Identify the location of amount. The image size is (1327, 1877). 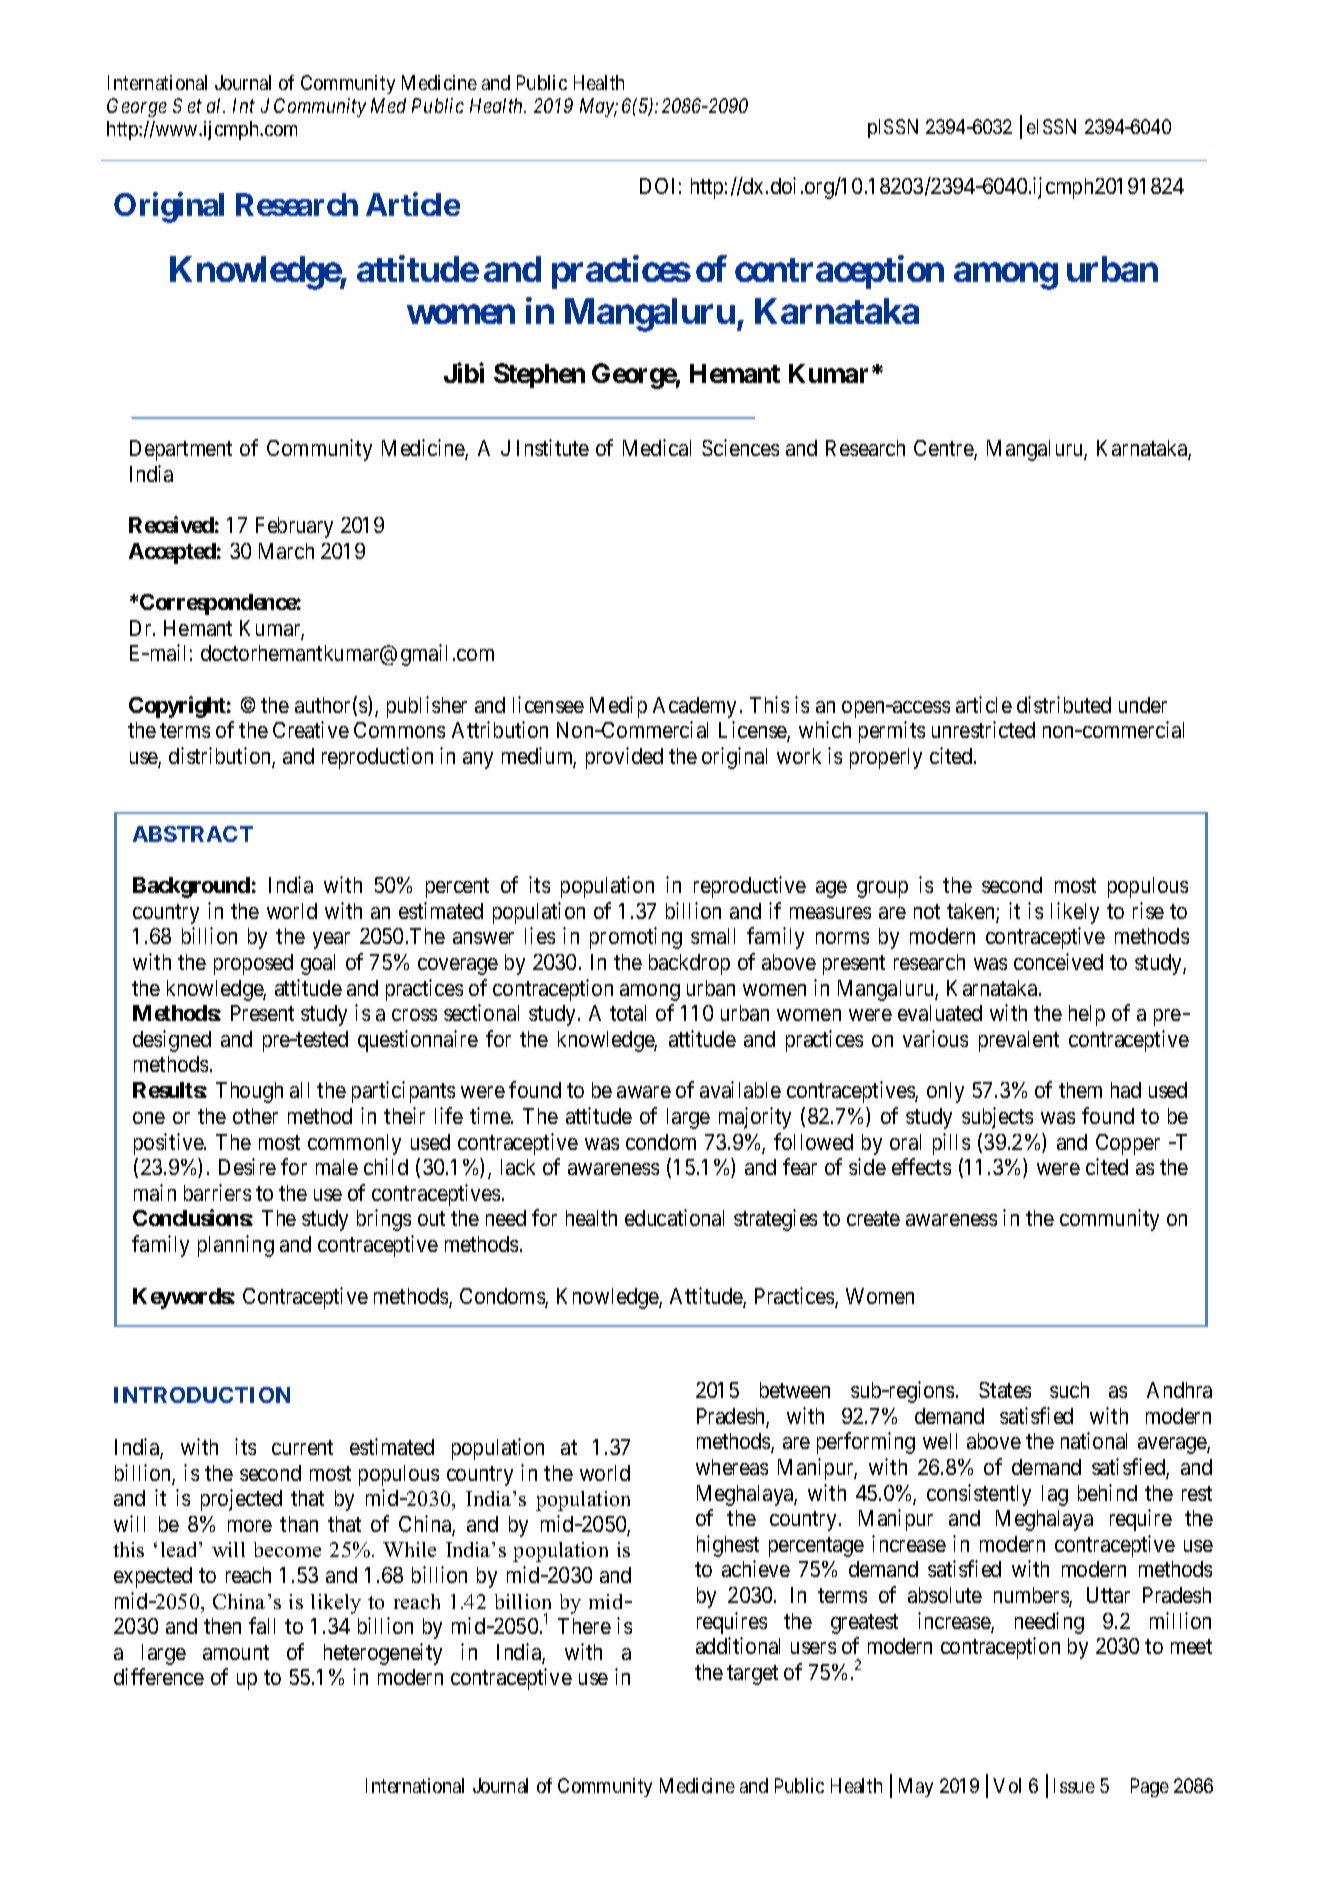
(236, 1652).
